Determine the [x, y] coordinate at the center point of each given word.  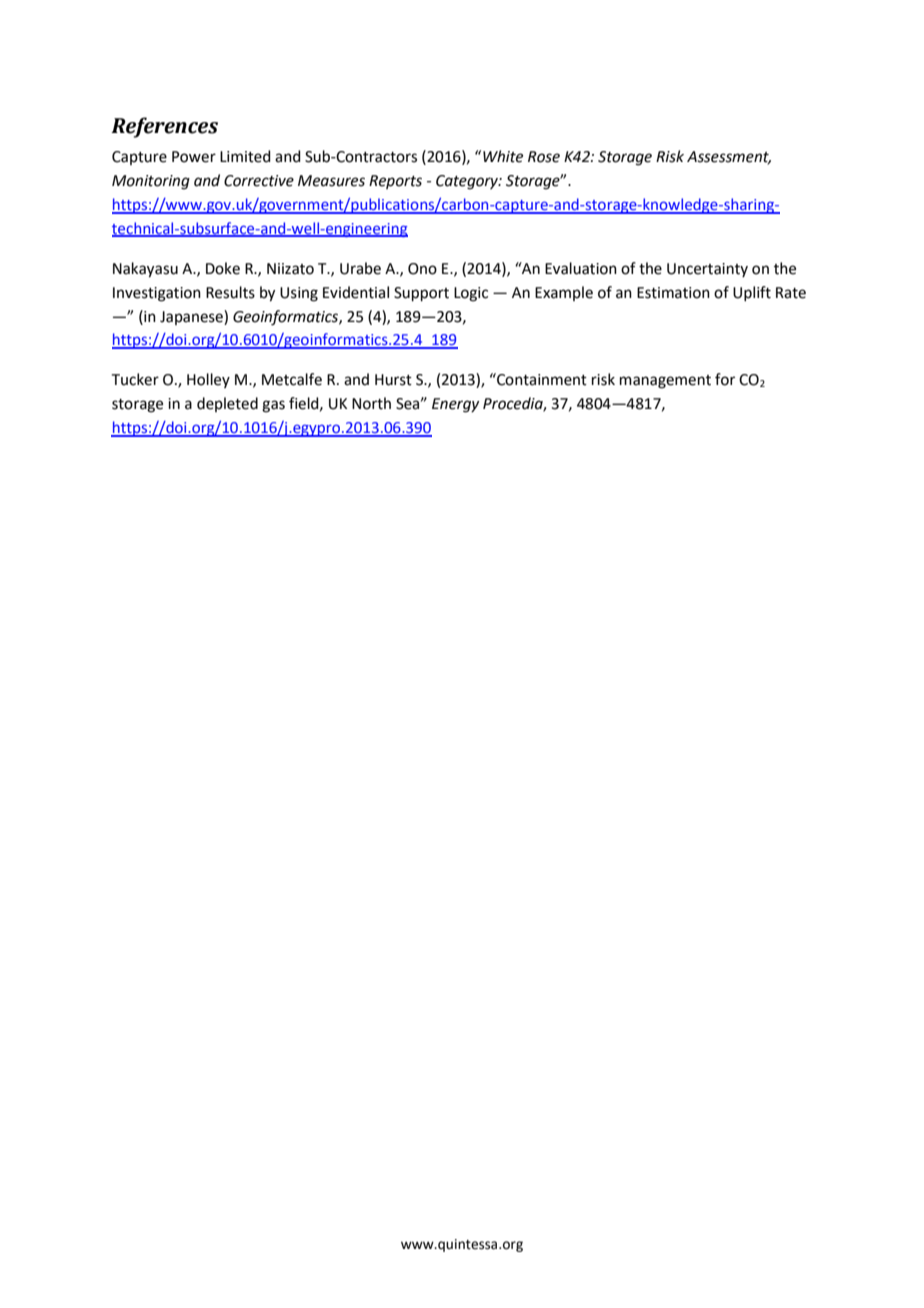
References [164, 127]
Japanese [192, 317]
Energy [455, 405]
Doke [223, 268]
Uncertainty [707, 270]
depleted [227, 404]
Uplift [752, 293]
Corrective [259, 181]
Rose [544, 157]
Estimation [673, 293]
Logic [471, 294]
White [503, 156]
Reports [395, 182]
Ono [422, 269]
